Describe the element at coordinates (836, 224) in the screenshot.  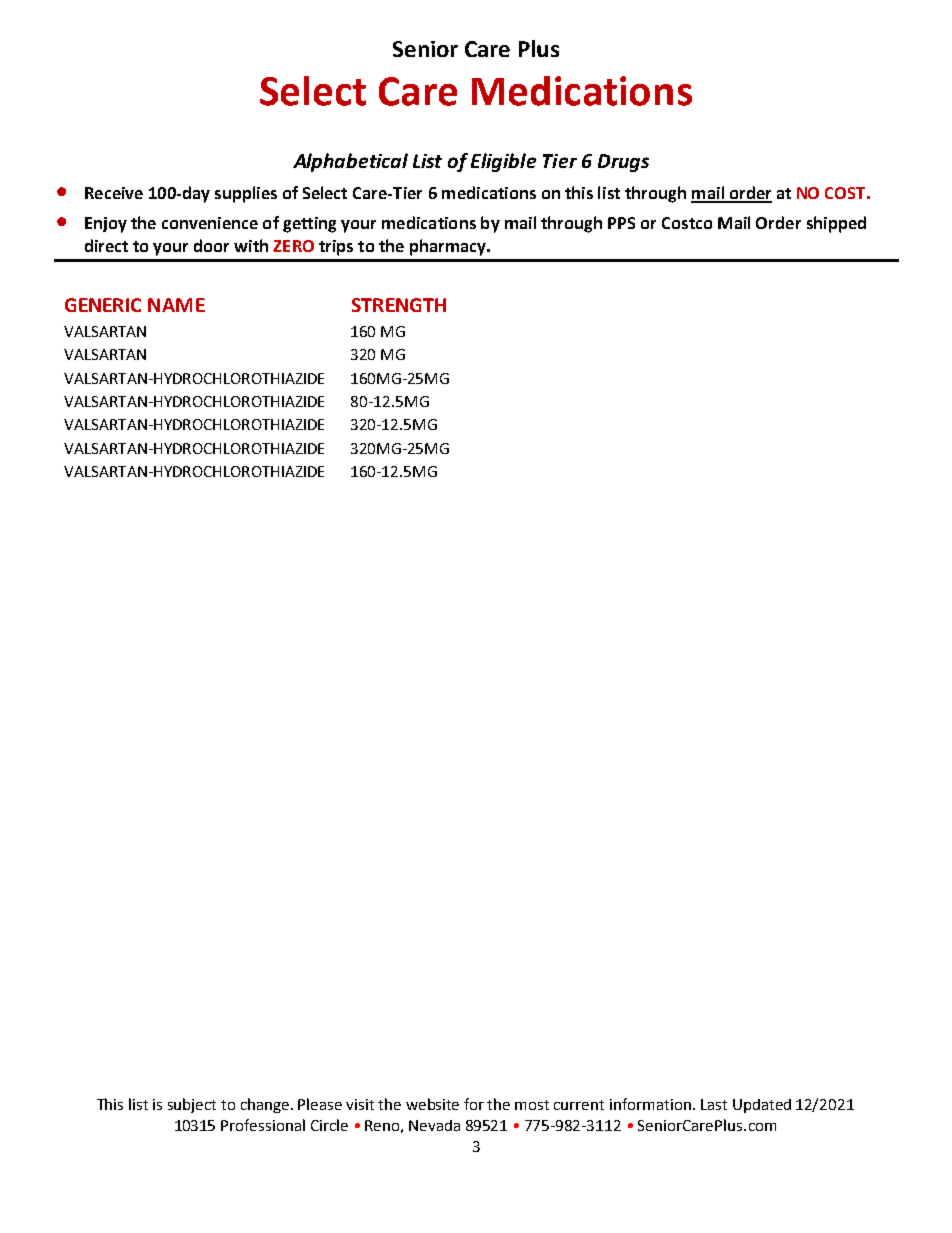
I see `shipped` at that location.
